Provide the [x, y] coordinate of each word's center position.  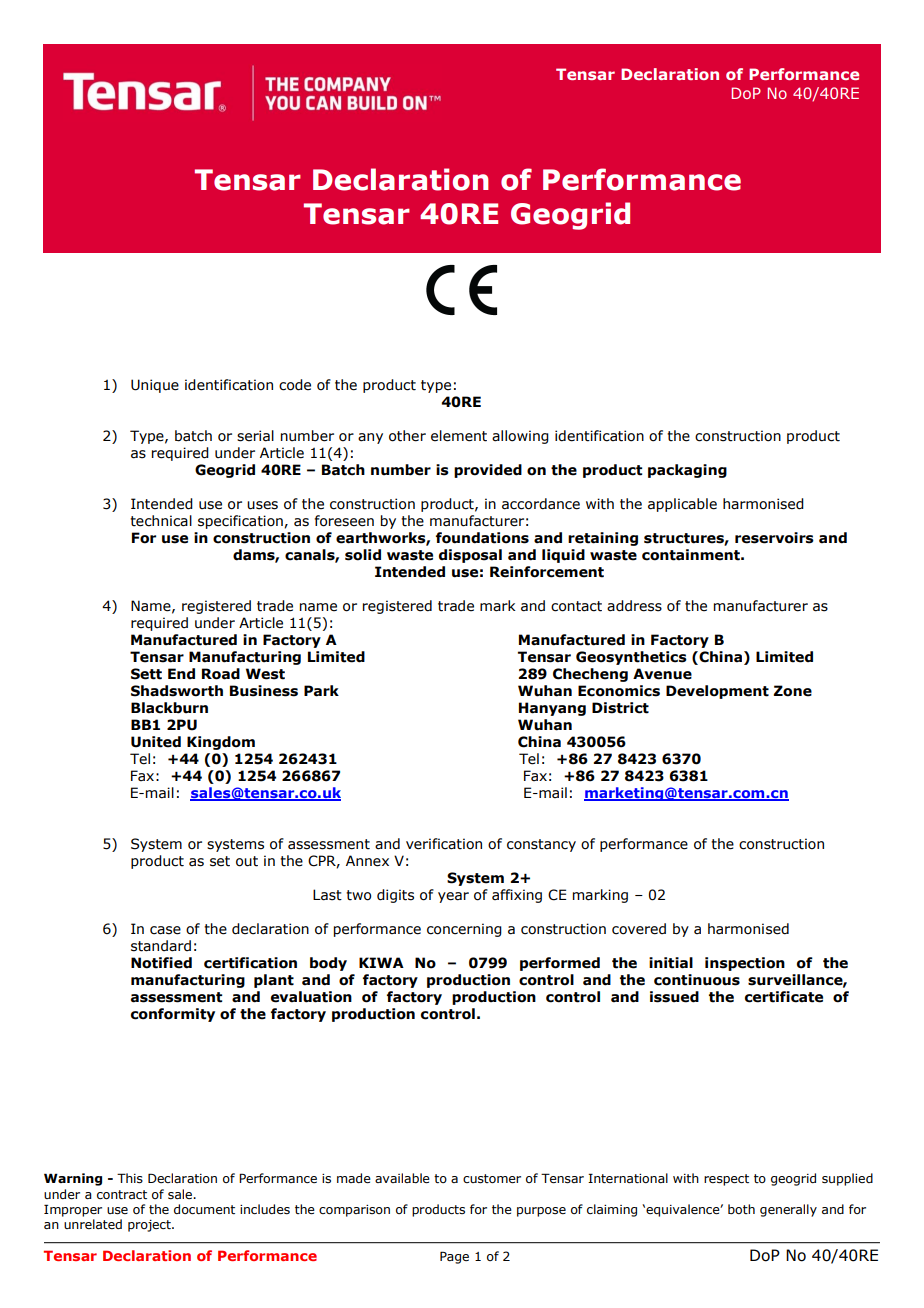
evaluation [311, 997]
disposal [470, 556]
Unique [155, 386]
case [165, 930]
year [453, 897]
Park [321, 691]
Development [717, 692]
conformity [173, 1015]
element [459, 436]
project [150, 1226]
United [156, 742]
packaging [687, 471]
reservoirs [774, 538]
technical [161, 521]
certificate [784, 997]
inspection [745, 964]
